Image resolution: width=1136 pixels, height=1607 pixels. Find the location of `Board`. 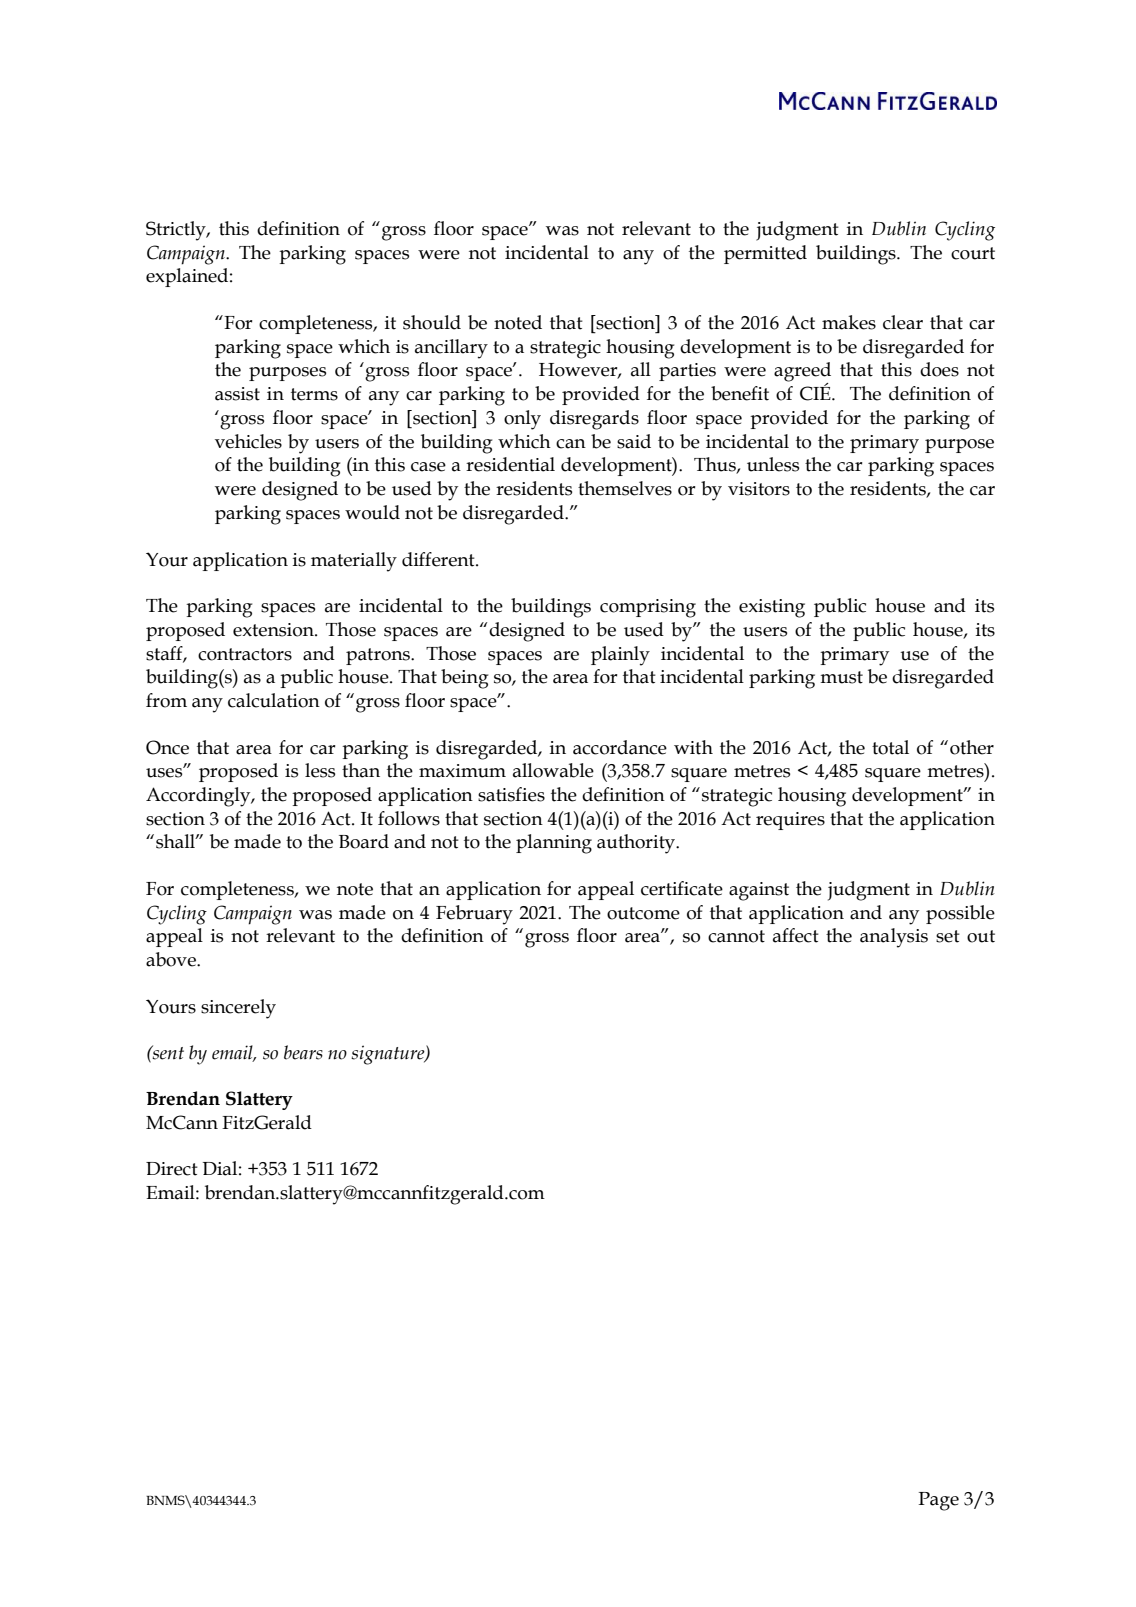

Board is located at coordinates (364, 841).
